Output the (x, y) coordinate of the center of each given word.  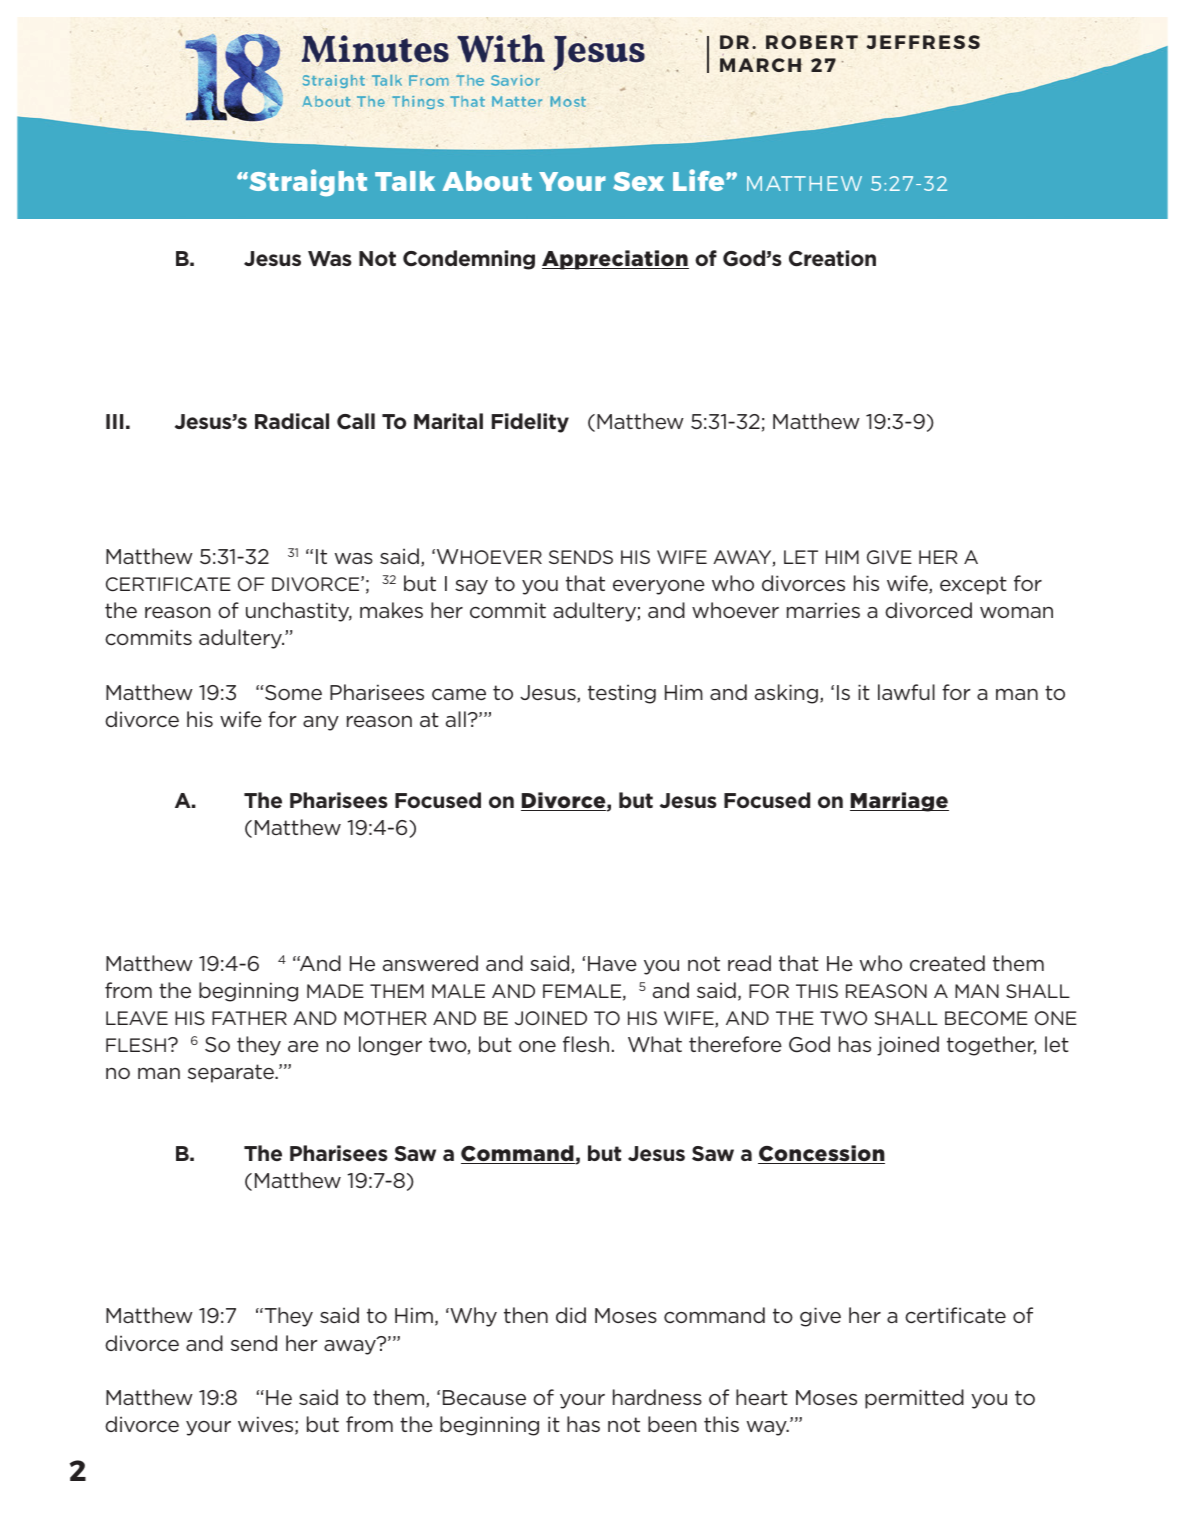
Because (484, 1397)
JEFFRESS (923, 42)
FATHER (249, 1018)
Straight (307, 183)
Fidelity (530, 423)
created (947, 963)
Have (612, 963)
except (973, 585)
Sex (638, 181)
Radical (292, 421)
